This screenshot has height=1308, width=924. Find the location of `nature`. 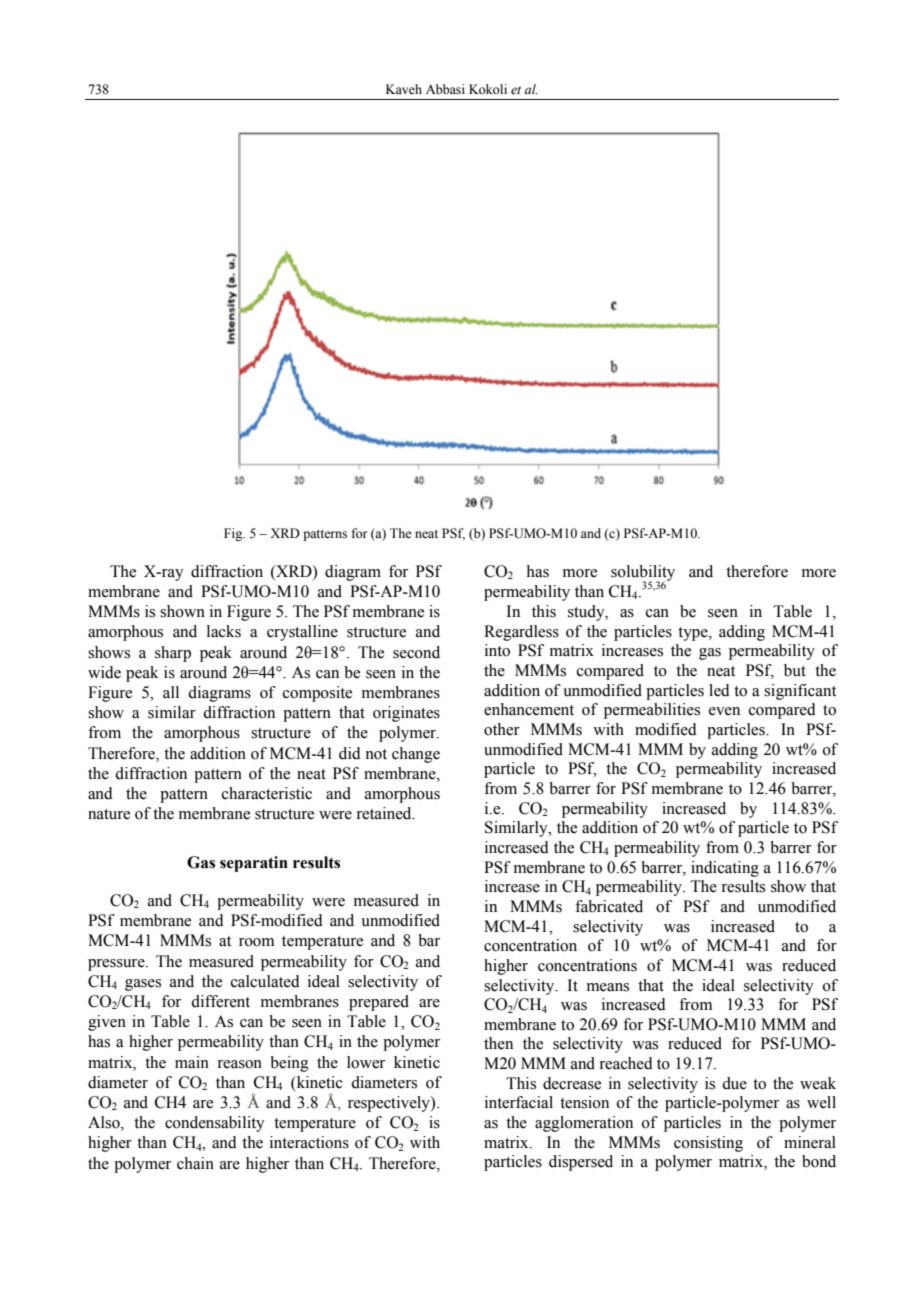

nature is located at coordinates (109, 814).
